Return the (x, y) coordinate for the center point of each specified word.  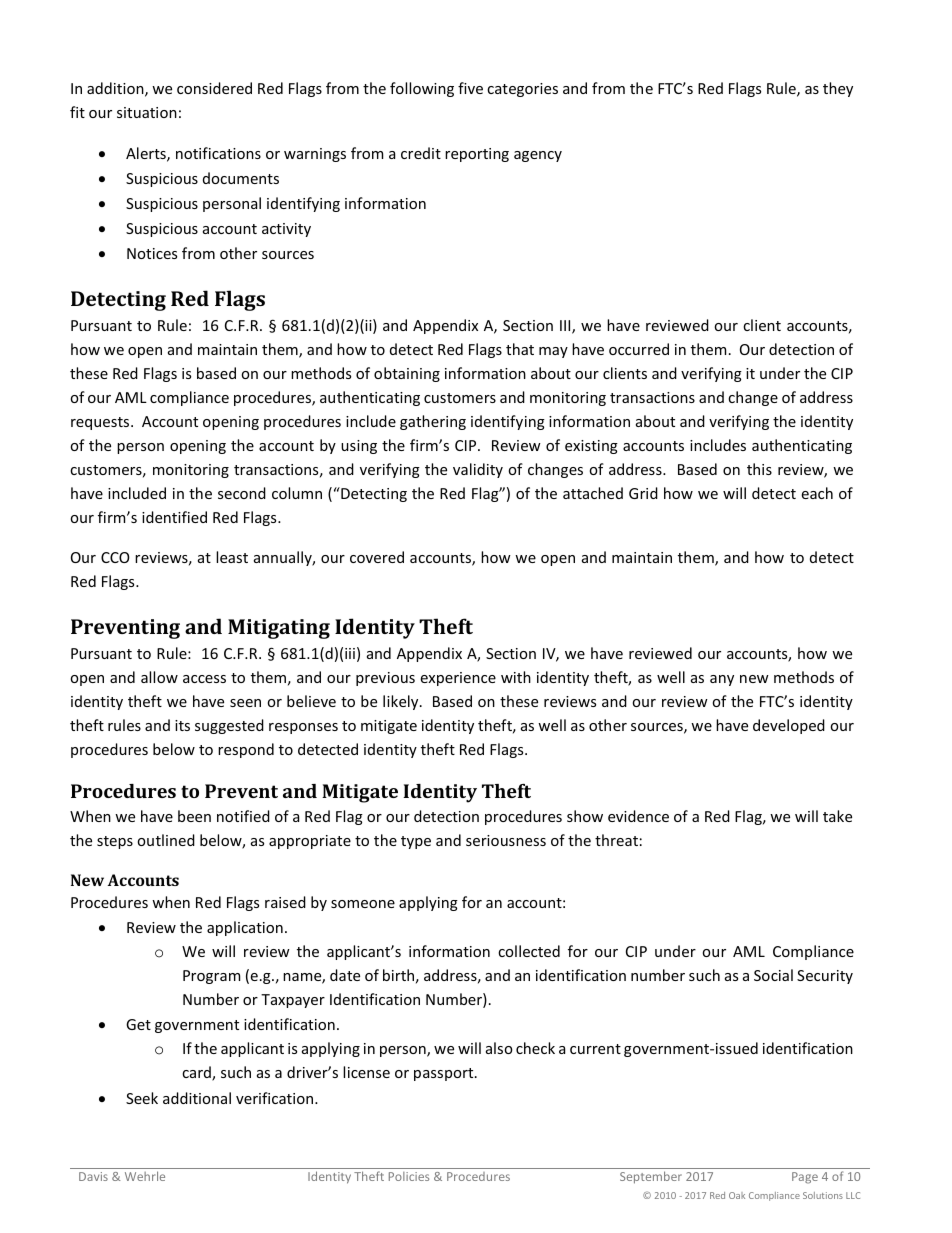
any (722, 680)
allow (159, 677)
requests (101, 423)
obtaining (407, 374)
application (245, 928)
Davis (93, 1176)
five (470, 88)
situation (147, 112)
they (838, 89)
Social (773, 975)
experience (458, 679)
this (759, 469)
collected (529, 951)
